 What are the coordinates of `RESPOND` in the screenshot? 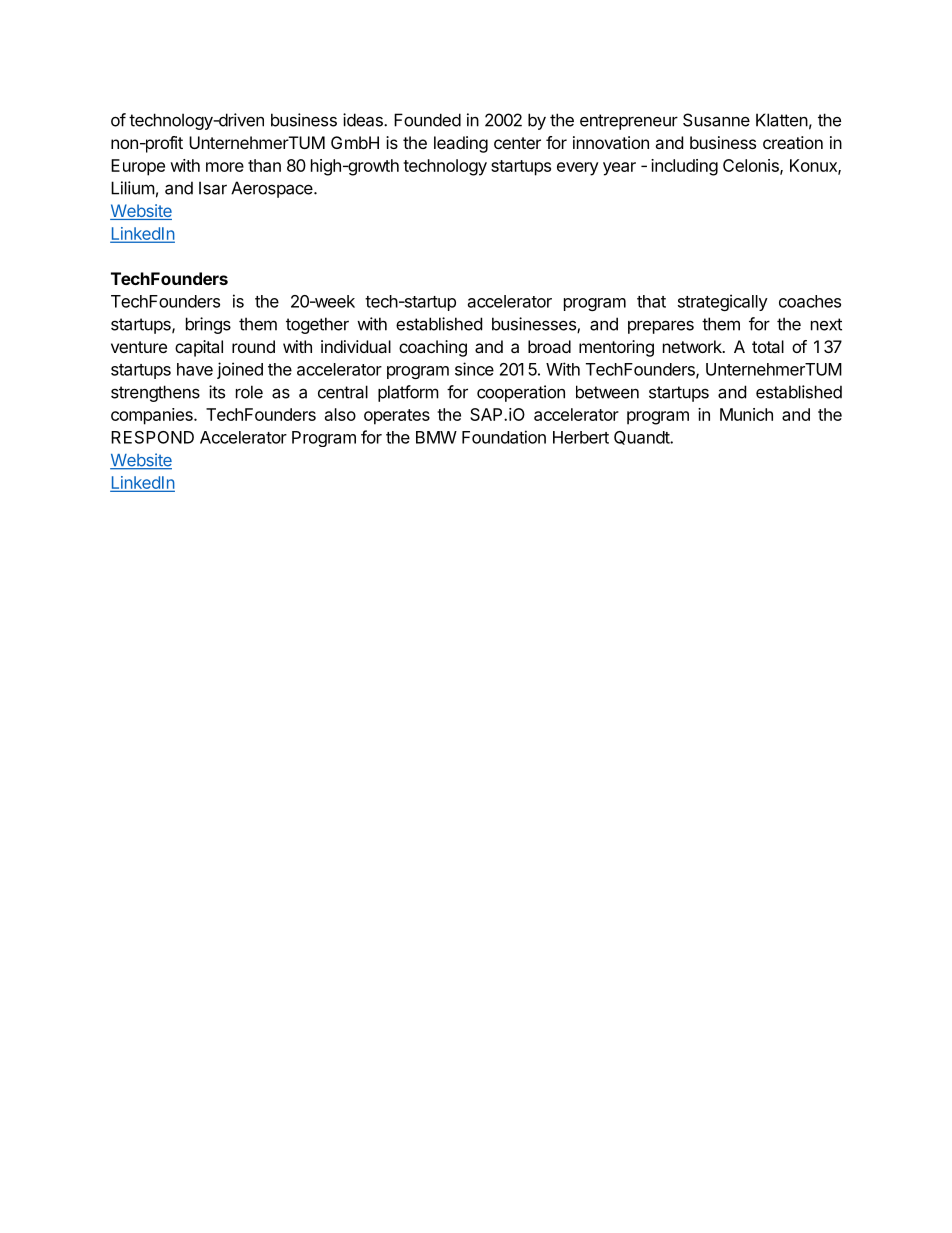 It's located at (152, 437).
